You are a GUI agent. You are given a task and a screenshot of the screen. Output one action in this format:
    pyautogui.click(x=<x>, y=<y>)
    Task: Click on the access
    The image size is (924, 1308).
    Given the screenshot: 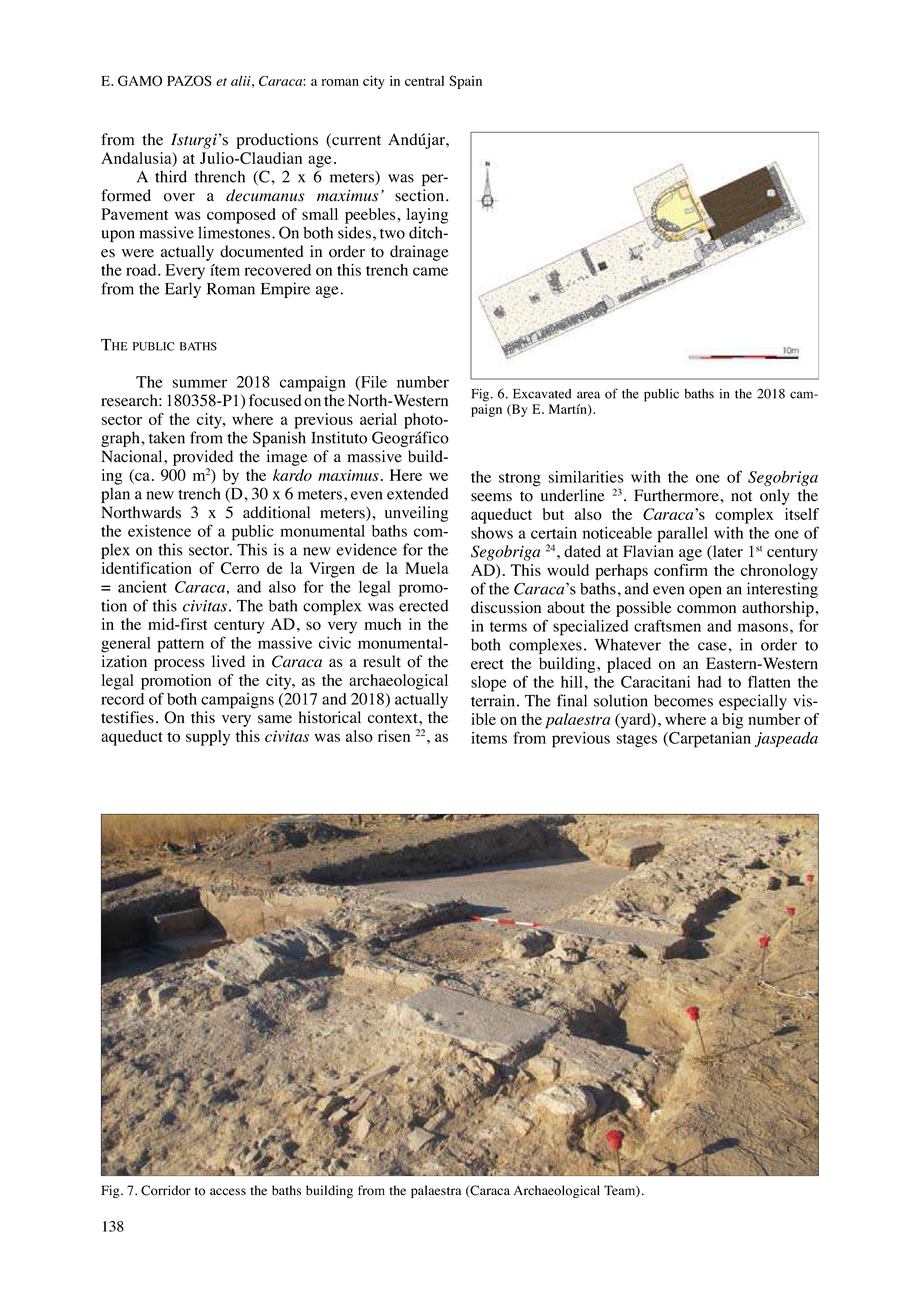 What is the action you would take?
    pyautogui.click(x=228, y=1192)
